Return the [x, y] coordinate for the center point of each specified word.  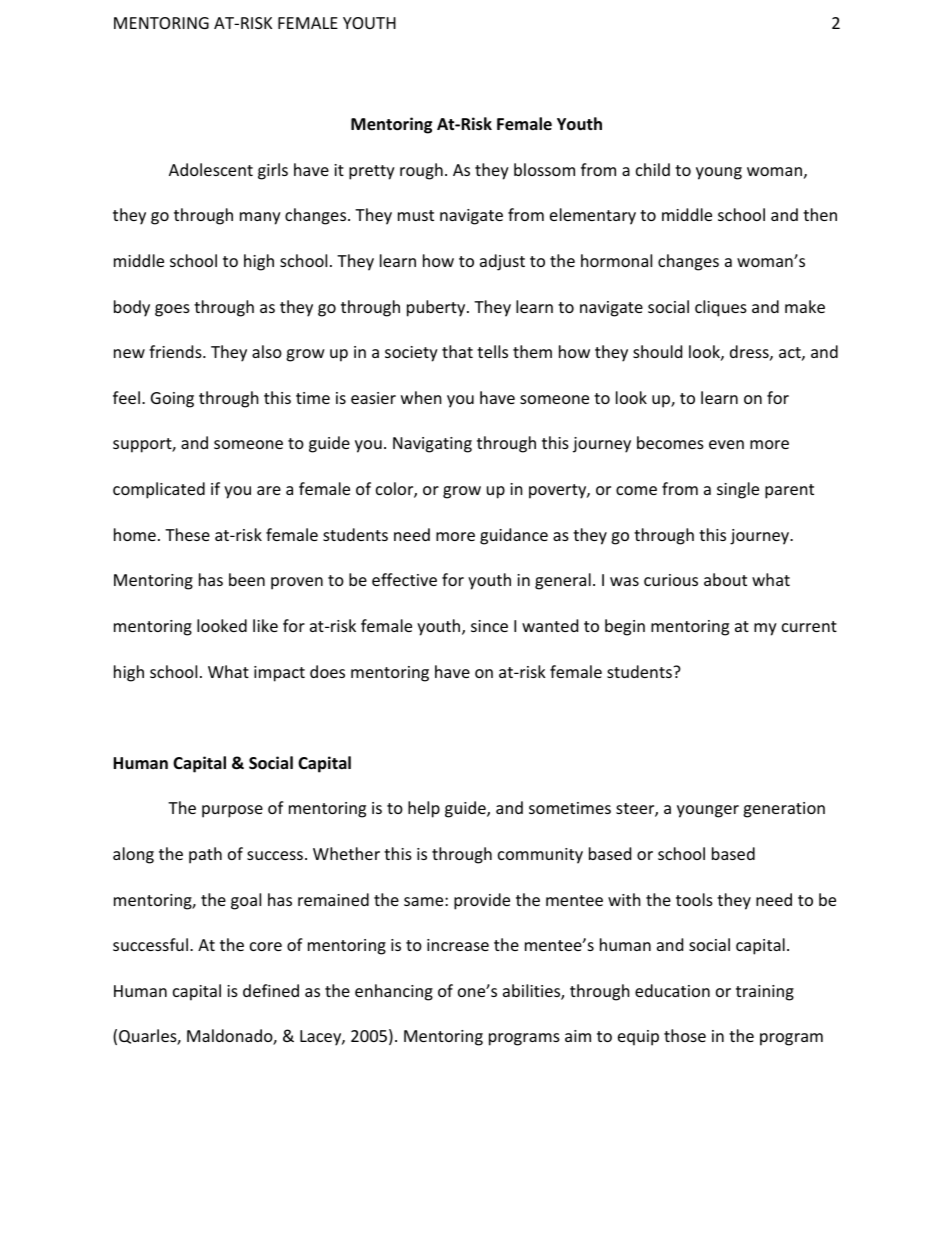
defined [271, 990]
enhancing [394, 992]
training [765, 993]
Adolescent [211, 169]
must [416, 215]
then [820, 214]
